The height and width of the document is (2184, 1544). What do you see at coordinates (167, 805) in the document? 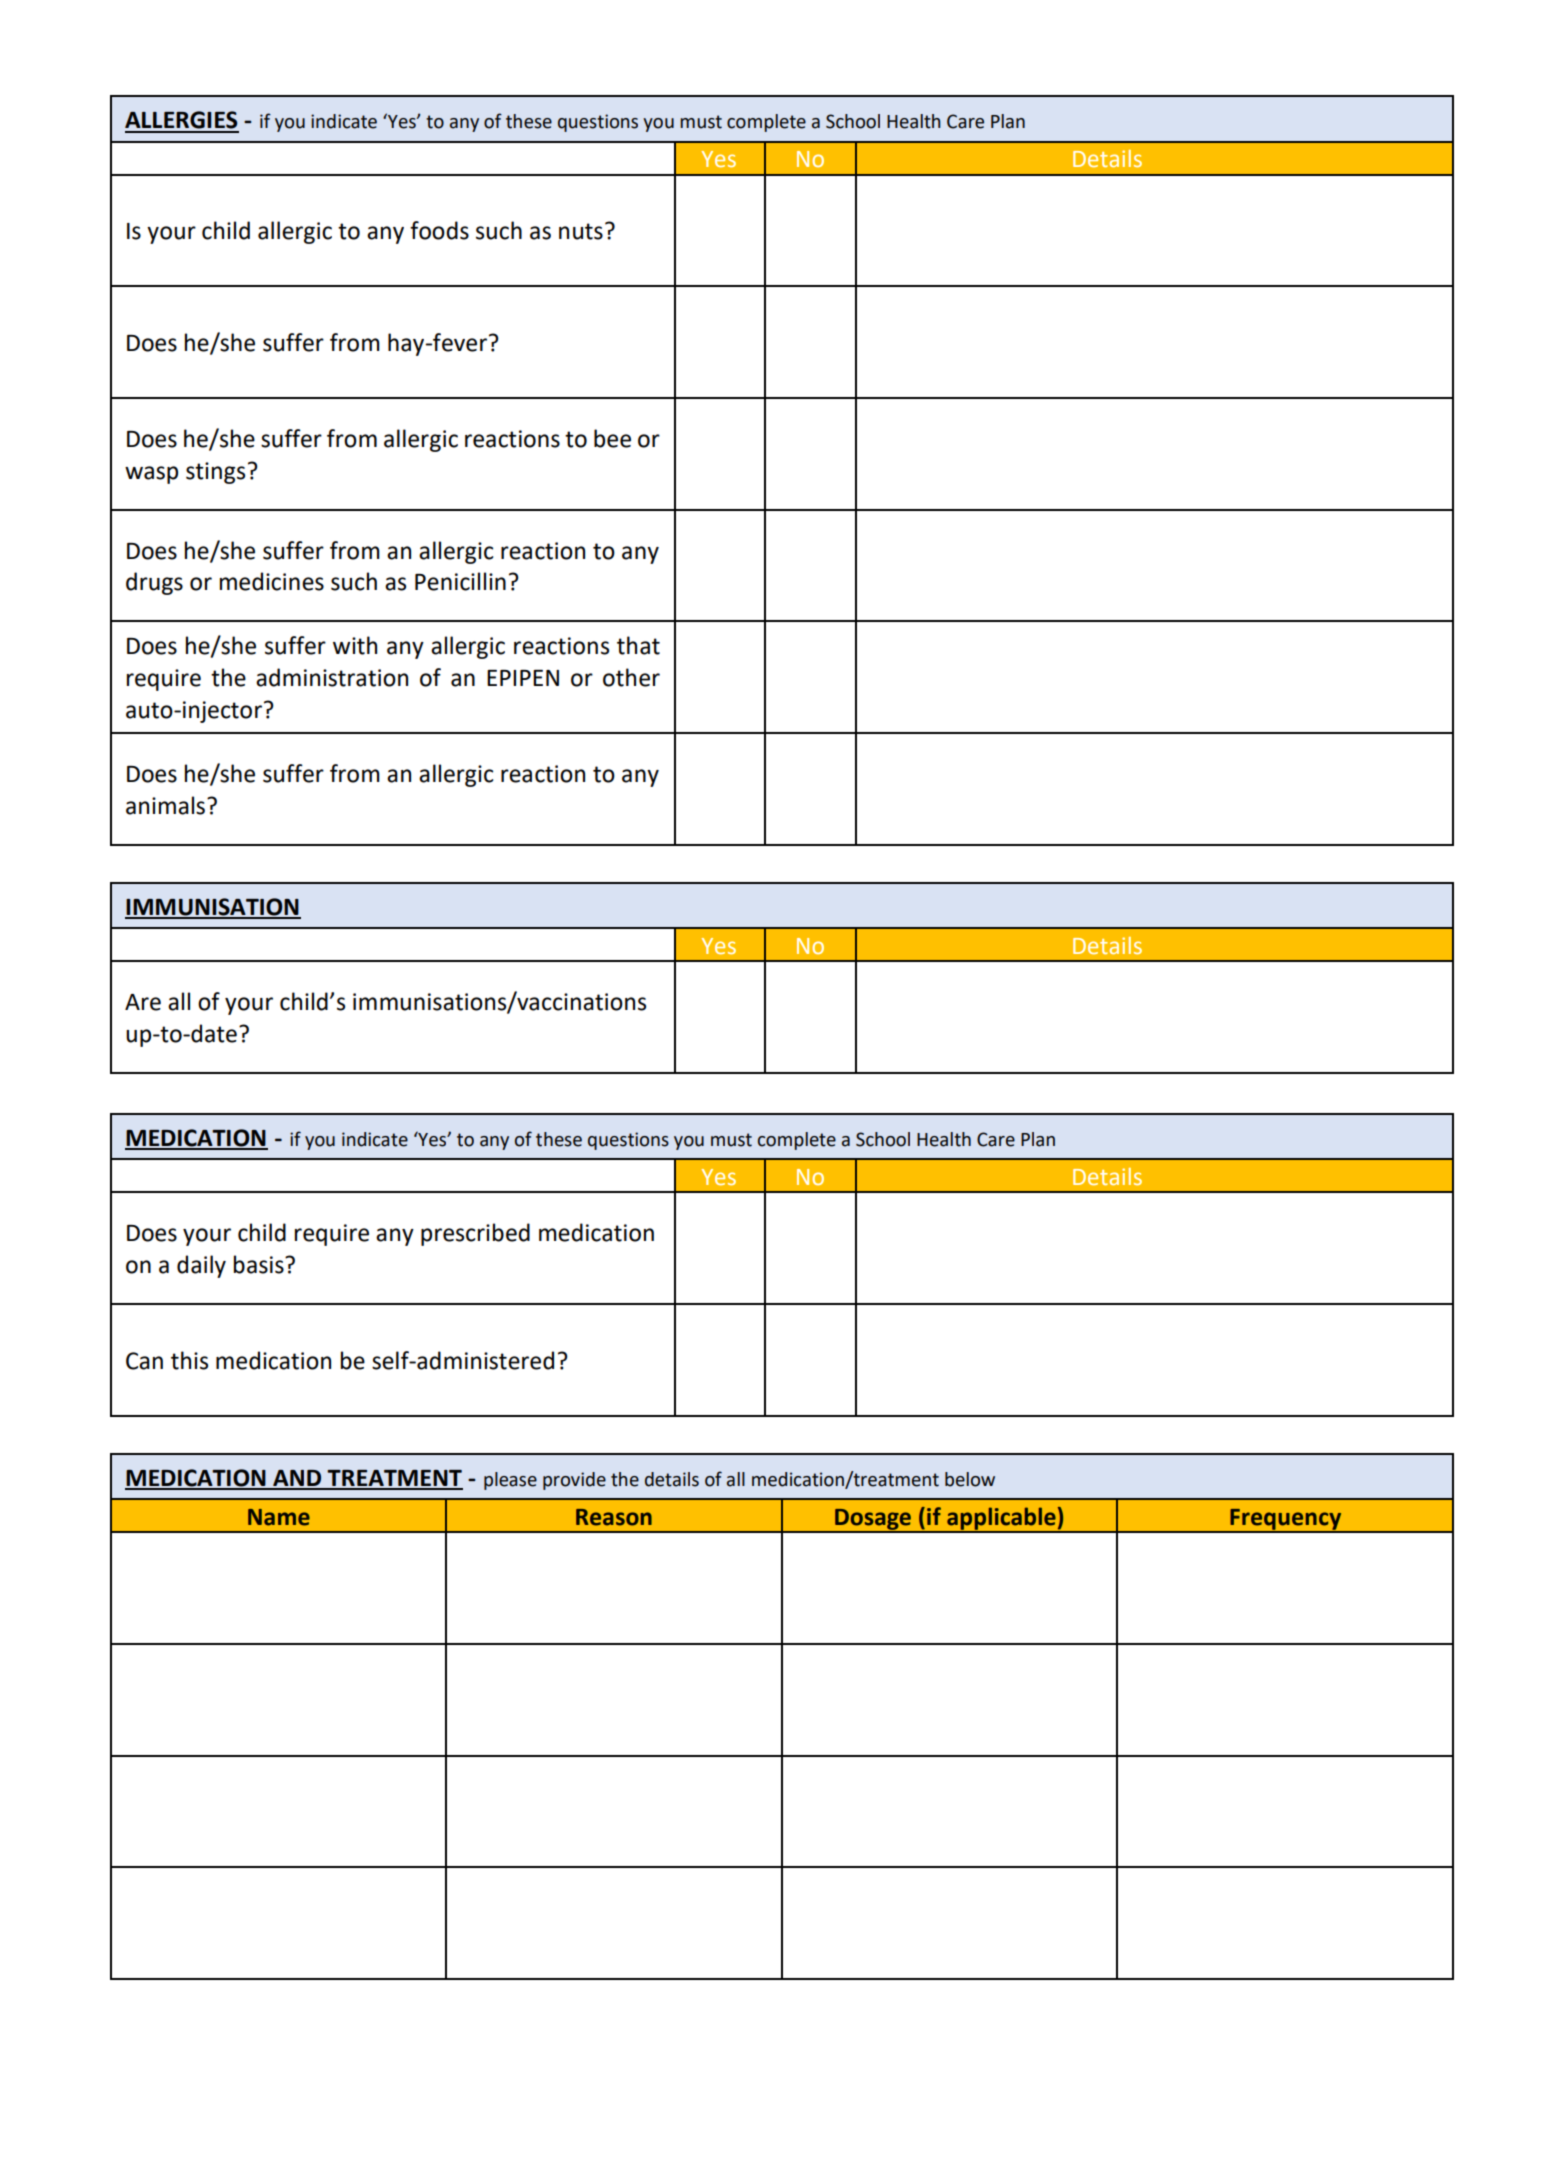
I see `animals` at bounding box center [167, 805].
